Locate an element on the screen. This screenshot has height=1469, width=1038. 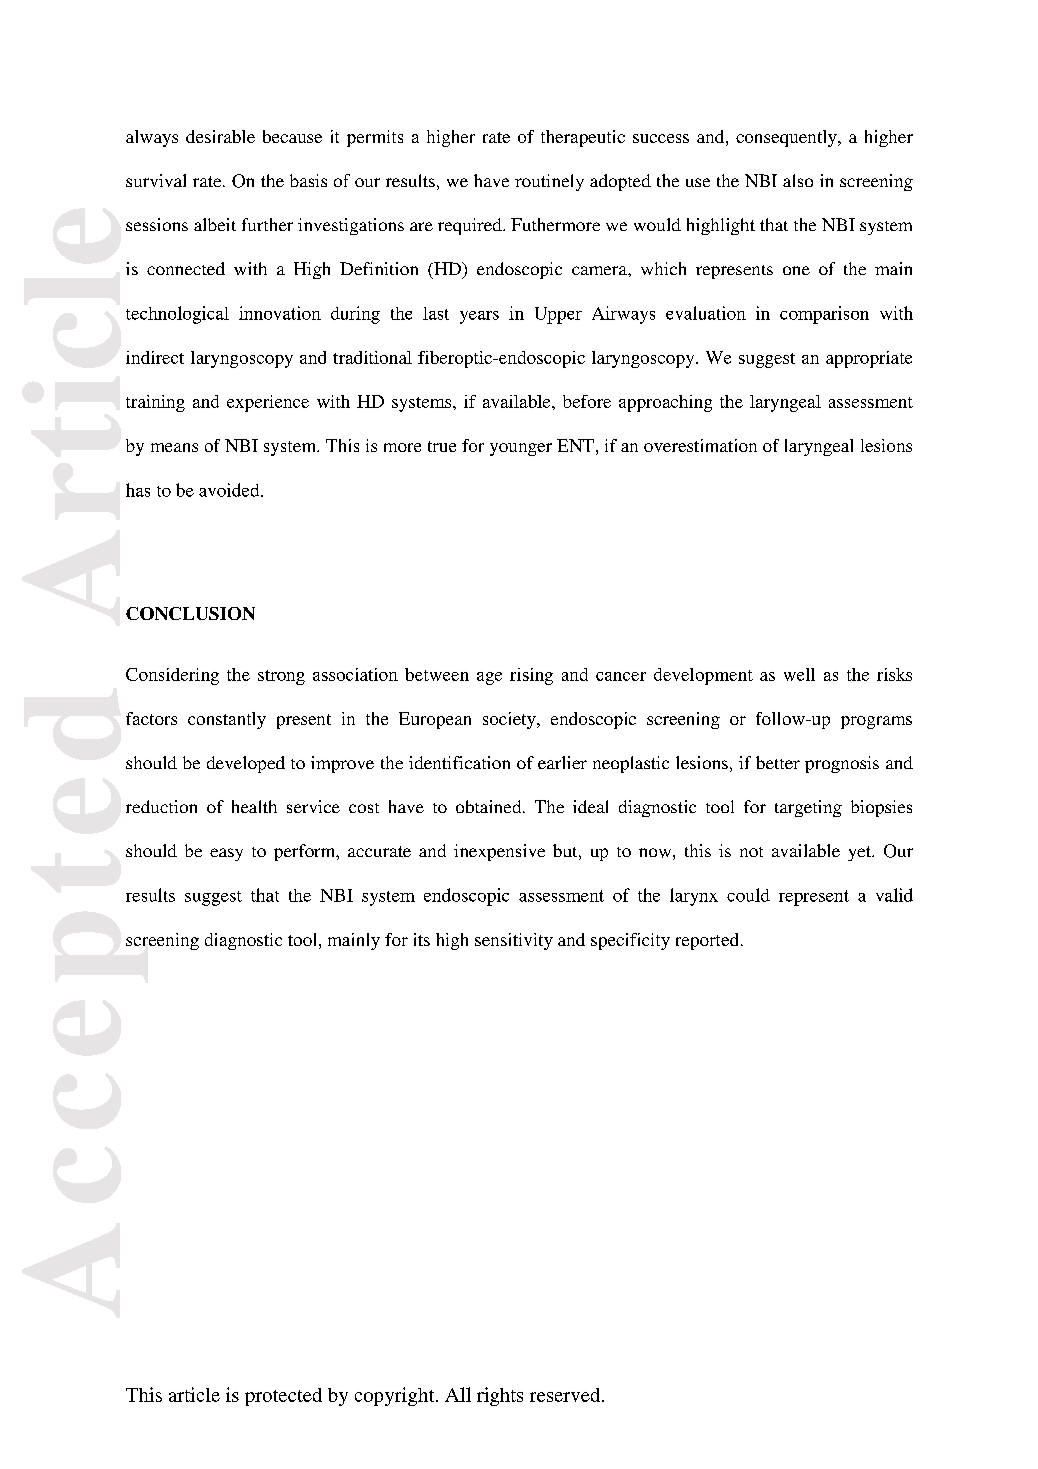
sensitivity is located at coordinates (514, 941).
